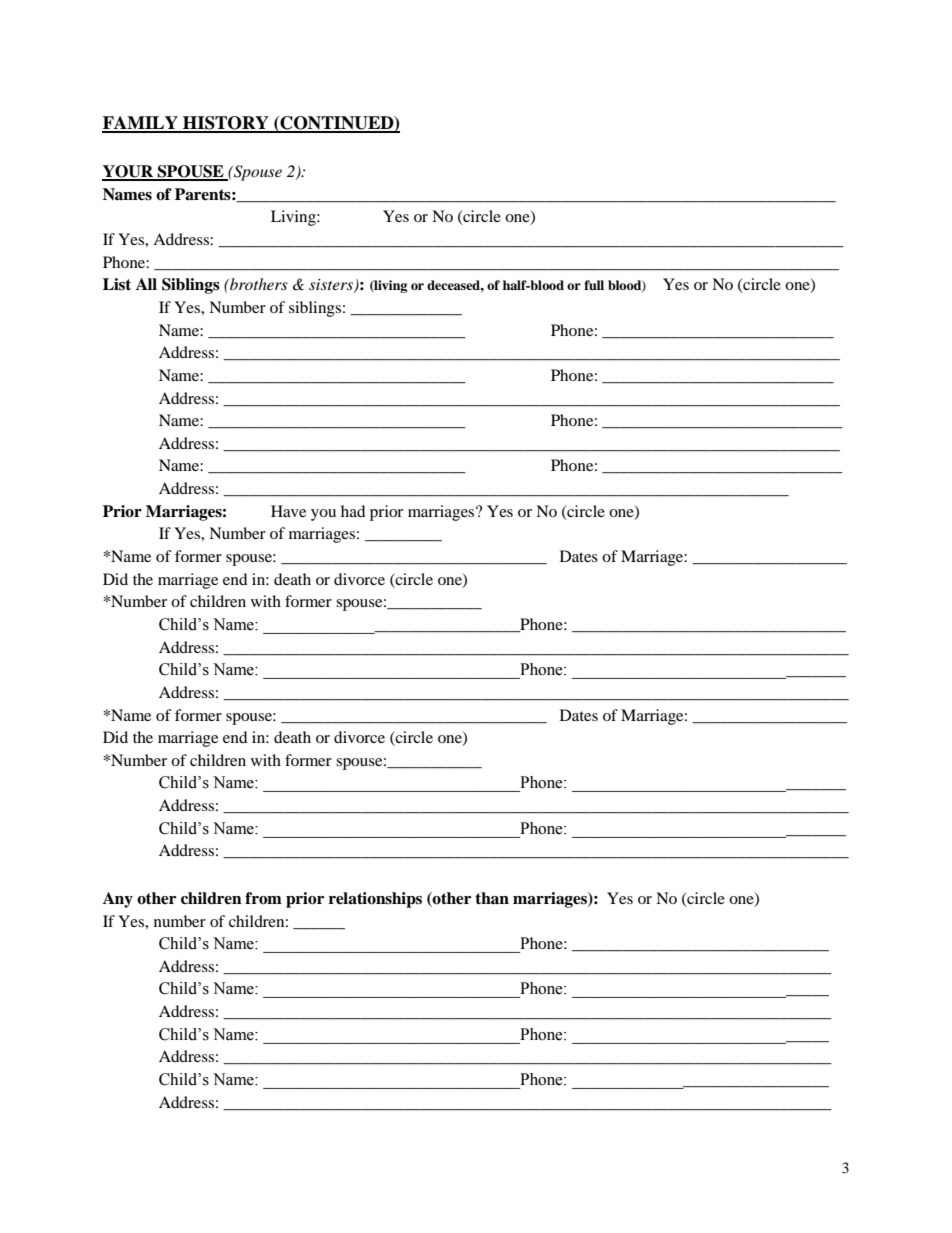 The width and height of the screenshot is (952, 1233). I want to click on relationships, so click(375, 900).
